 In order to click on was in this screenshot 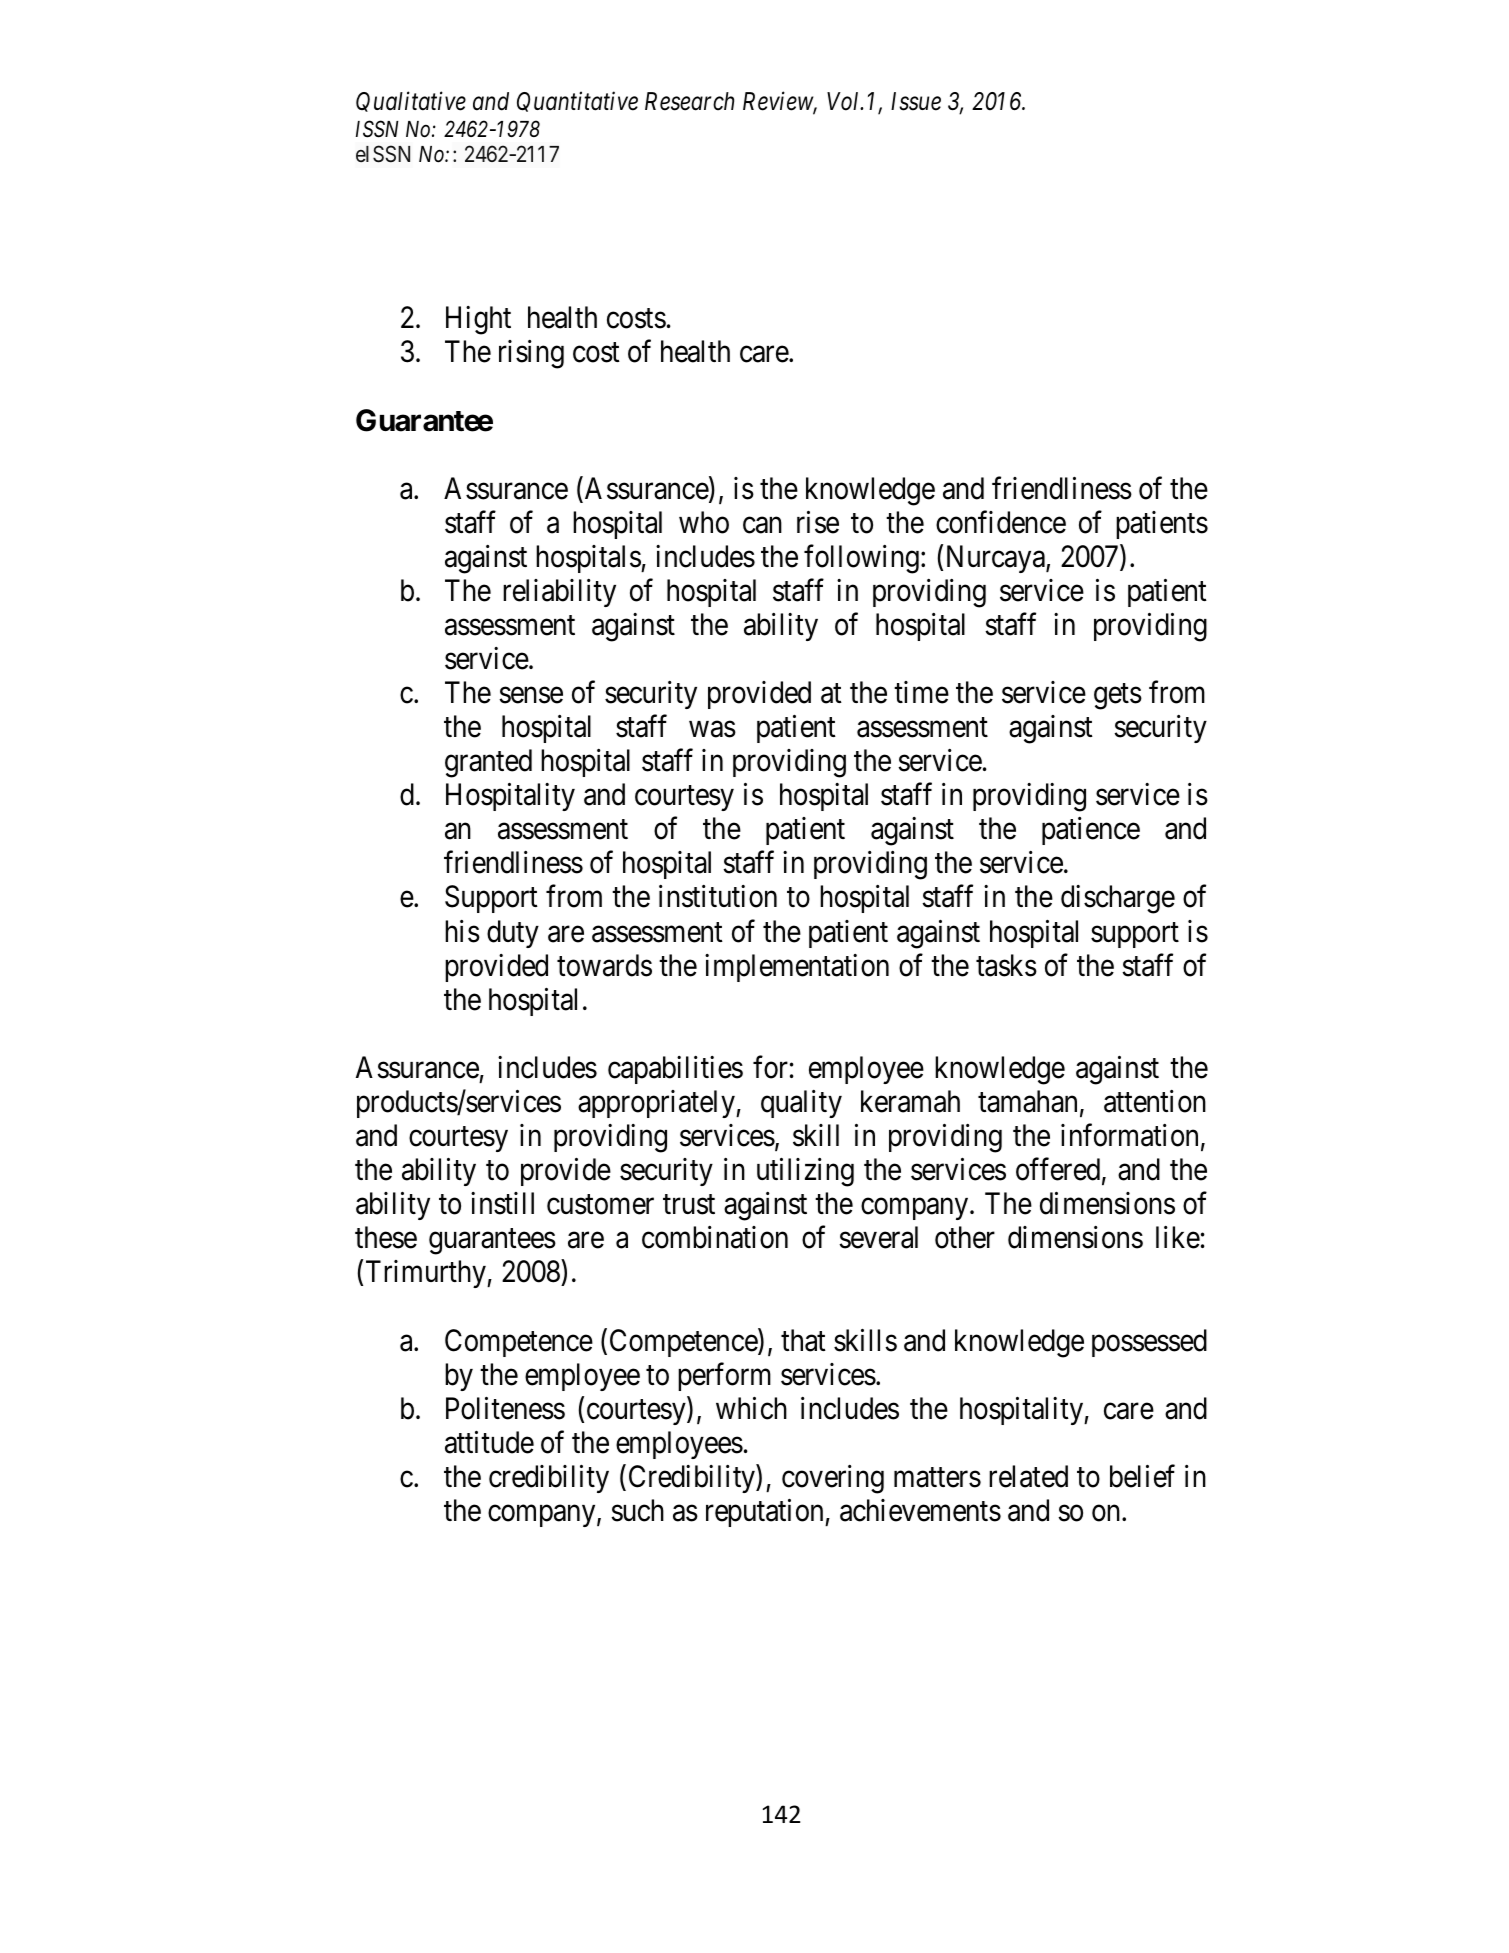, I will do `click(712, 730)`.
